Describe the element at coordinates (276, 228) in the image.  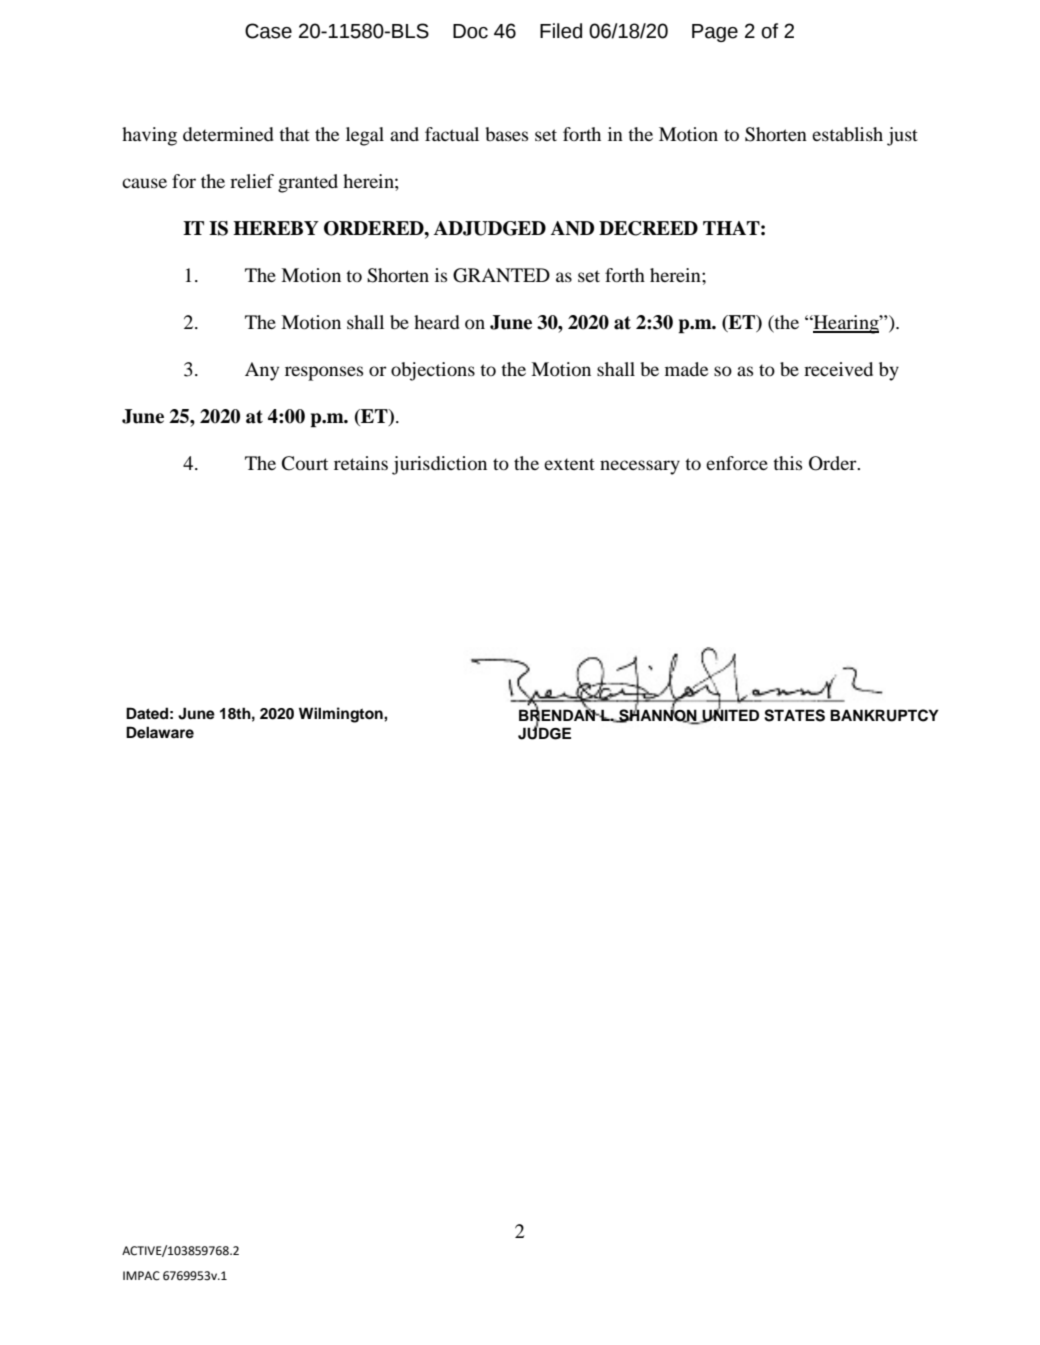
I see `HEREBY` at that location.
